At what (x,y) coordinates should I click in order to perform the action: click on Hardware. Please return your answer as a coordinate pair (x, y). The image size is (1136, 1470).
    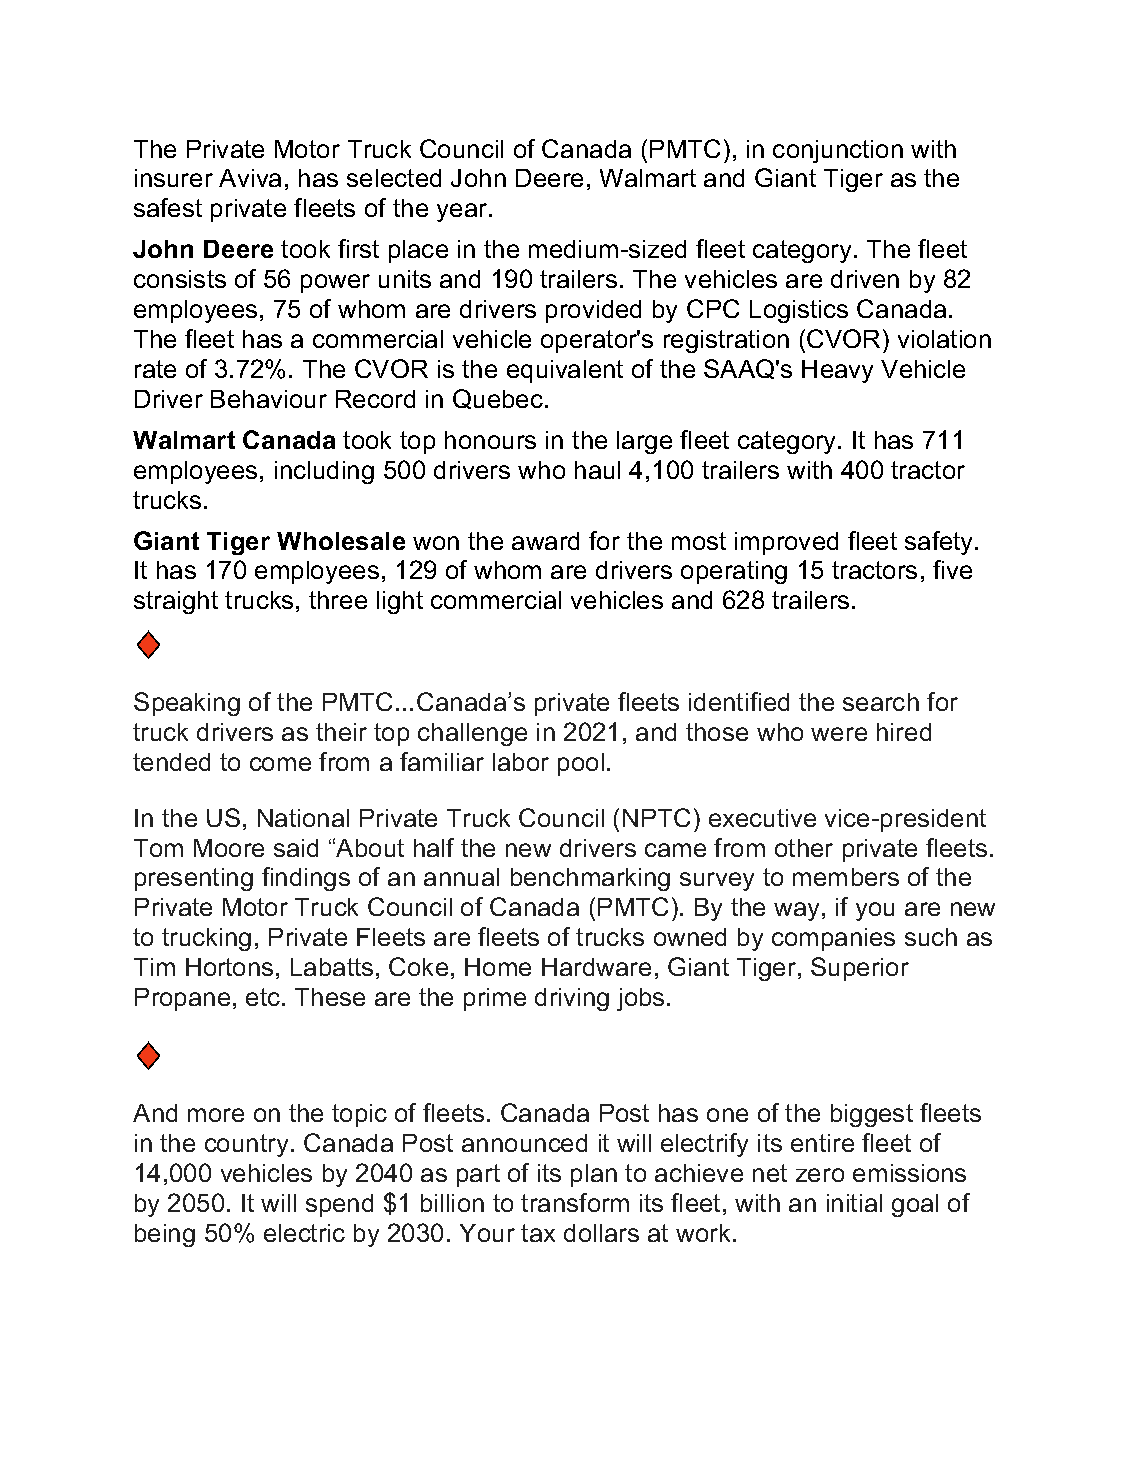
    Looking at the image, I should click on (596, 967).
